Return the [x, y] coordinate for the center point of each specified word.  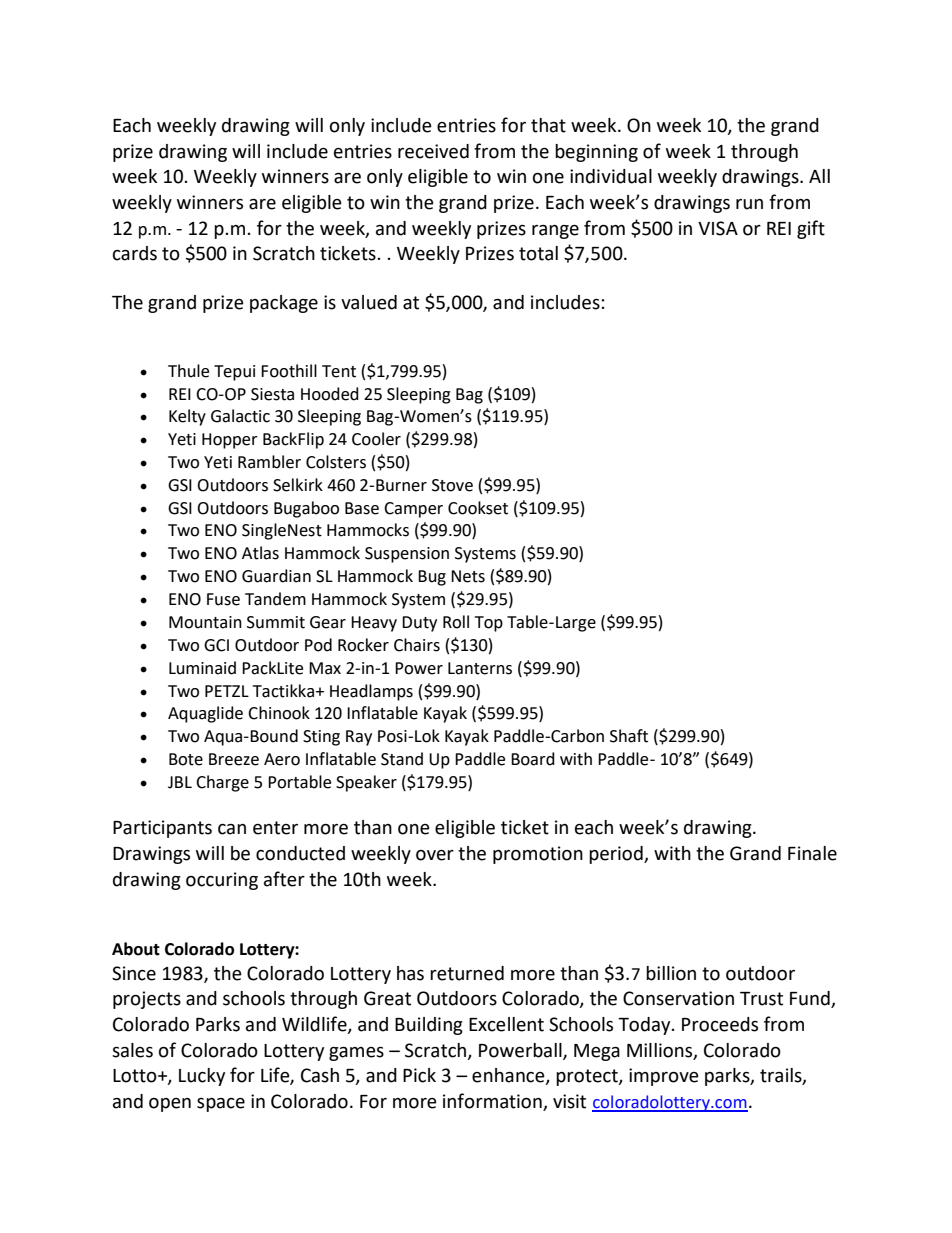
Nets [468, 576]
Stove [452, 485]
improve [664, 1077]
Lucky [202, 1077]
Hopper [230, 441]
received [433, 151]
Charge [222, 783]
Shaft [629, 736]
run [749, 204]
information [493, 1102]
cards [135, 253]
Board [533, 759]
